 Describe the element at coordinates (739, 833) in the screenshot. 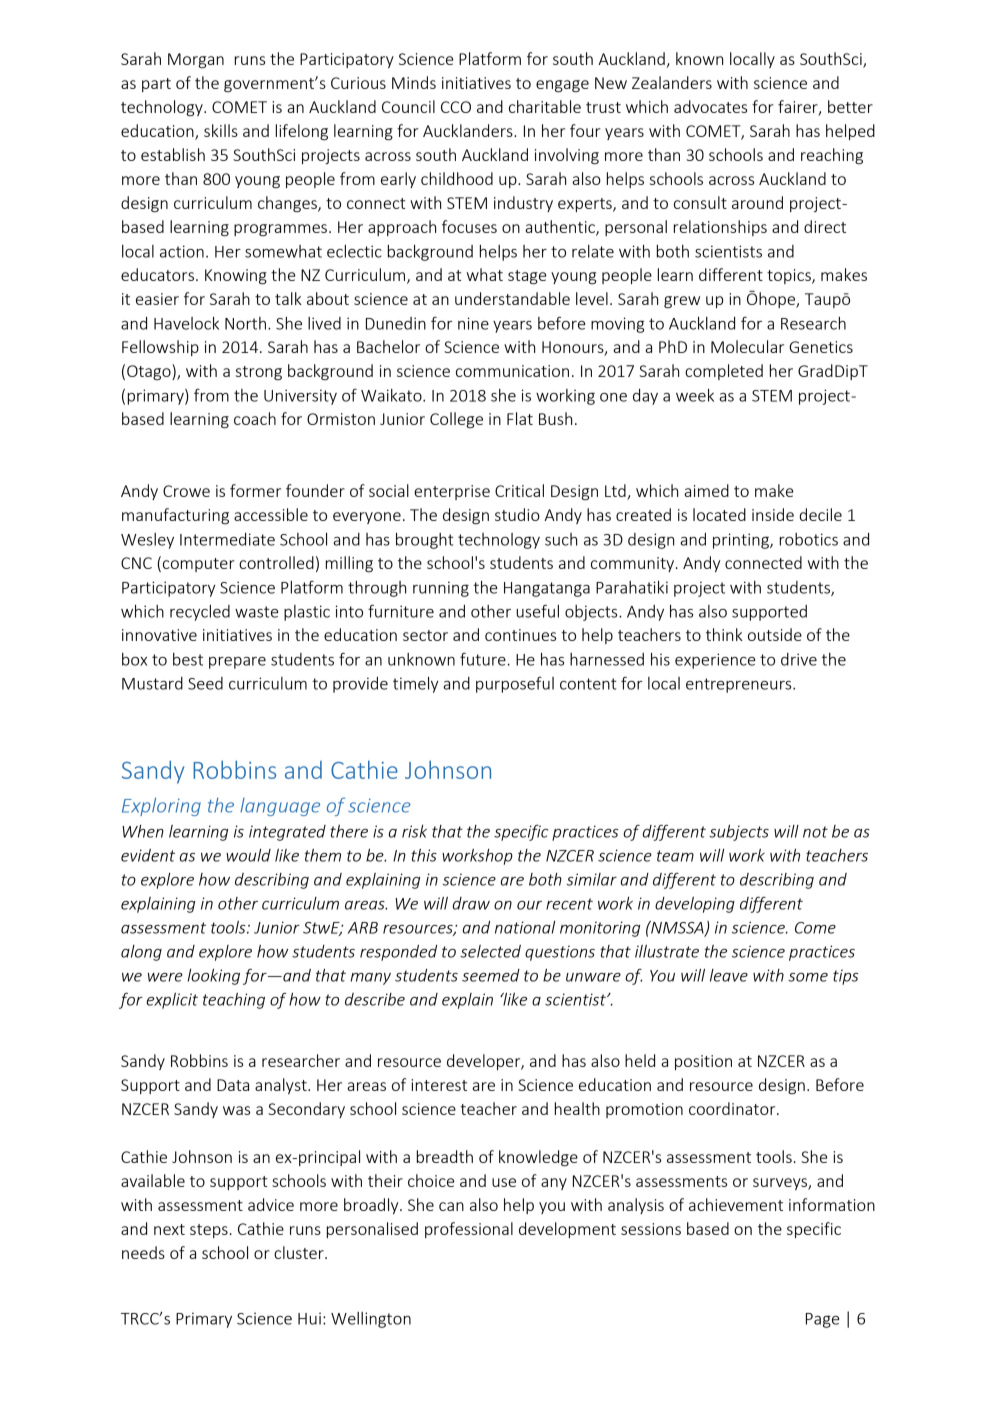

I see `subjects` at that location.
